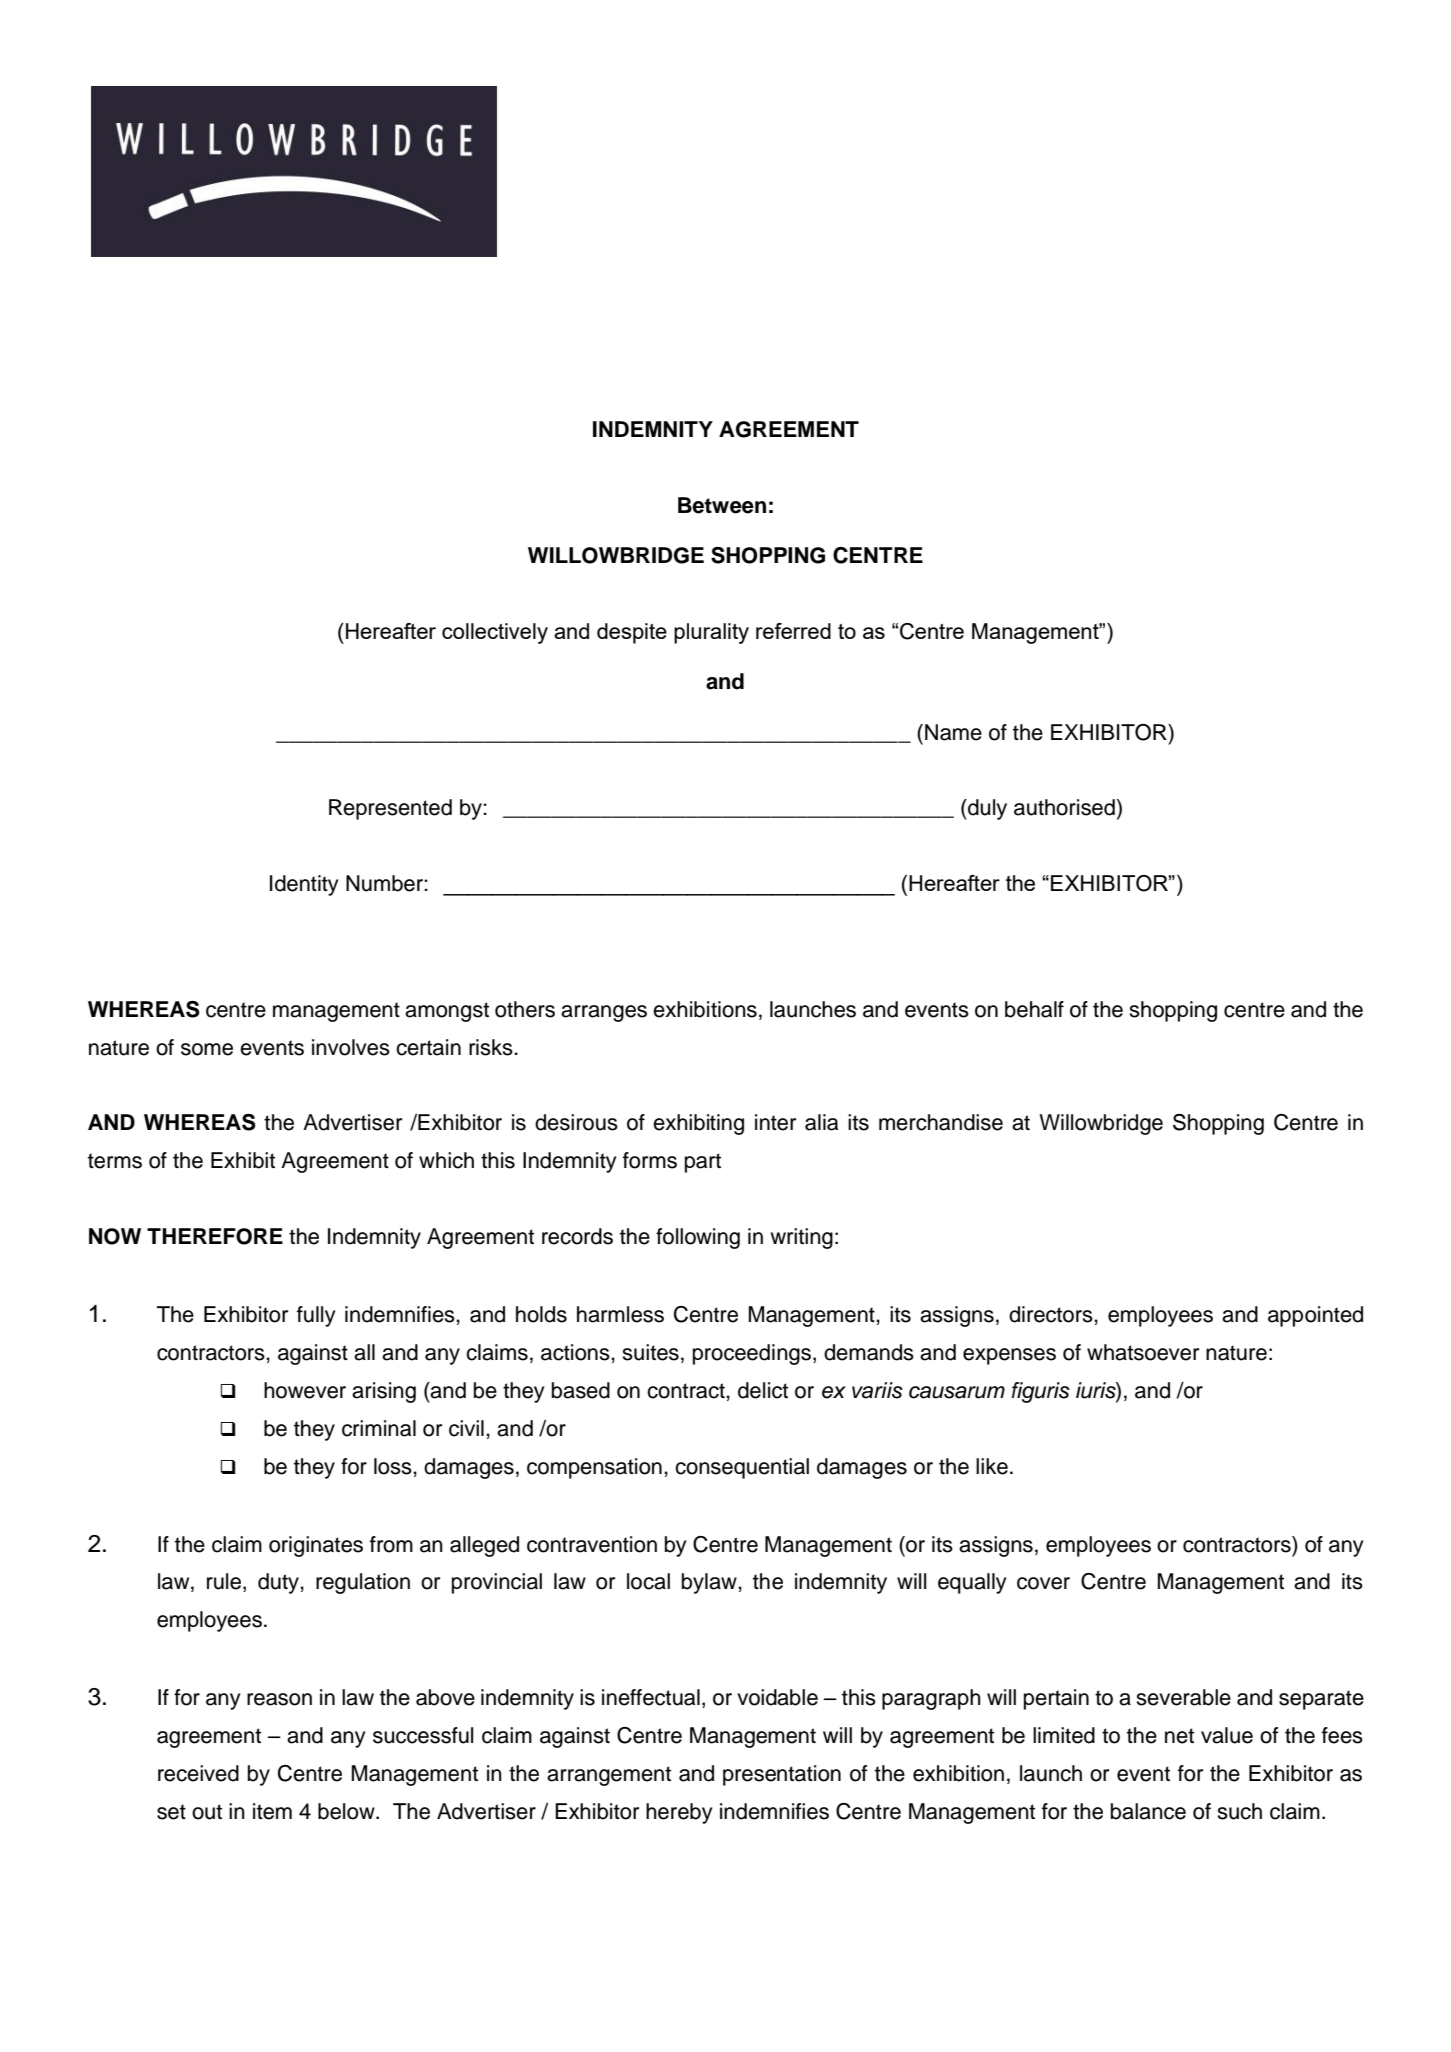 The width and height of the screenshot is (1451, 2052). I want to click on presentation, so click(782, 1775).
